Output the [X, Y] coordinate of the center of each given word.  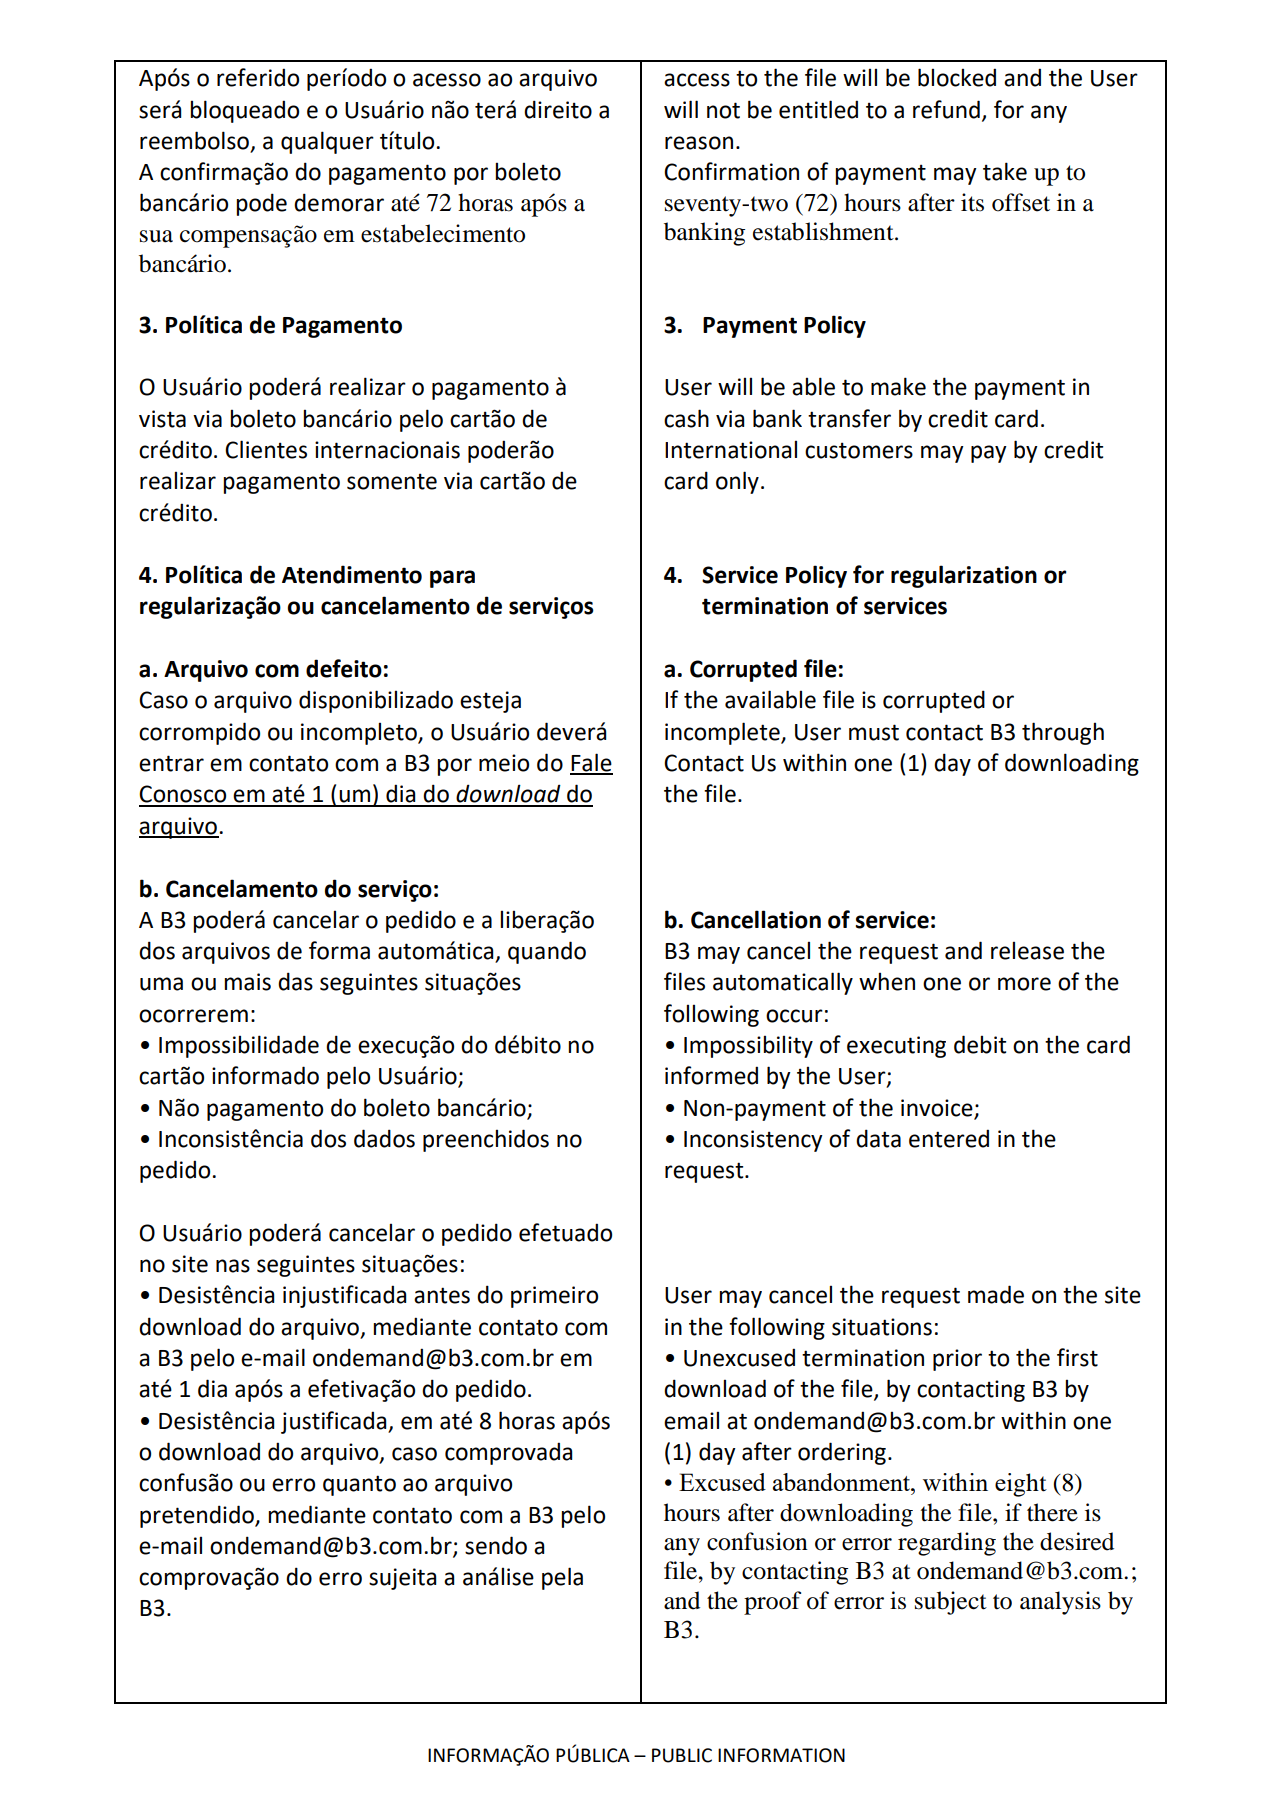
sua [156, 236]
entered [949, 1138]
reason [699, 143]
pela [562, 1578]
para [452, 579]
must [874, 732]
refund [946, 109]
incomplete [723, 733]
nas [233, 1266]
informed [711, 1075]
